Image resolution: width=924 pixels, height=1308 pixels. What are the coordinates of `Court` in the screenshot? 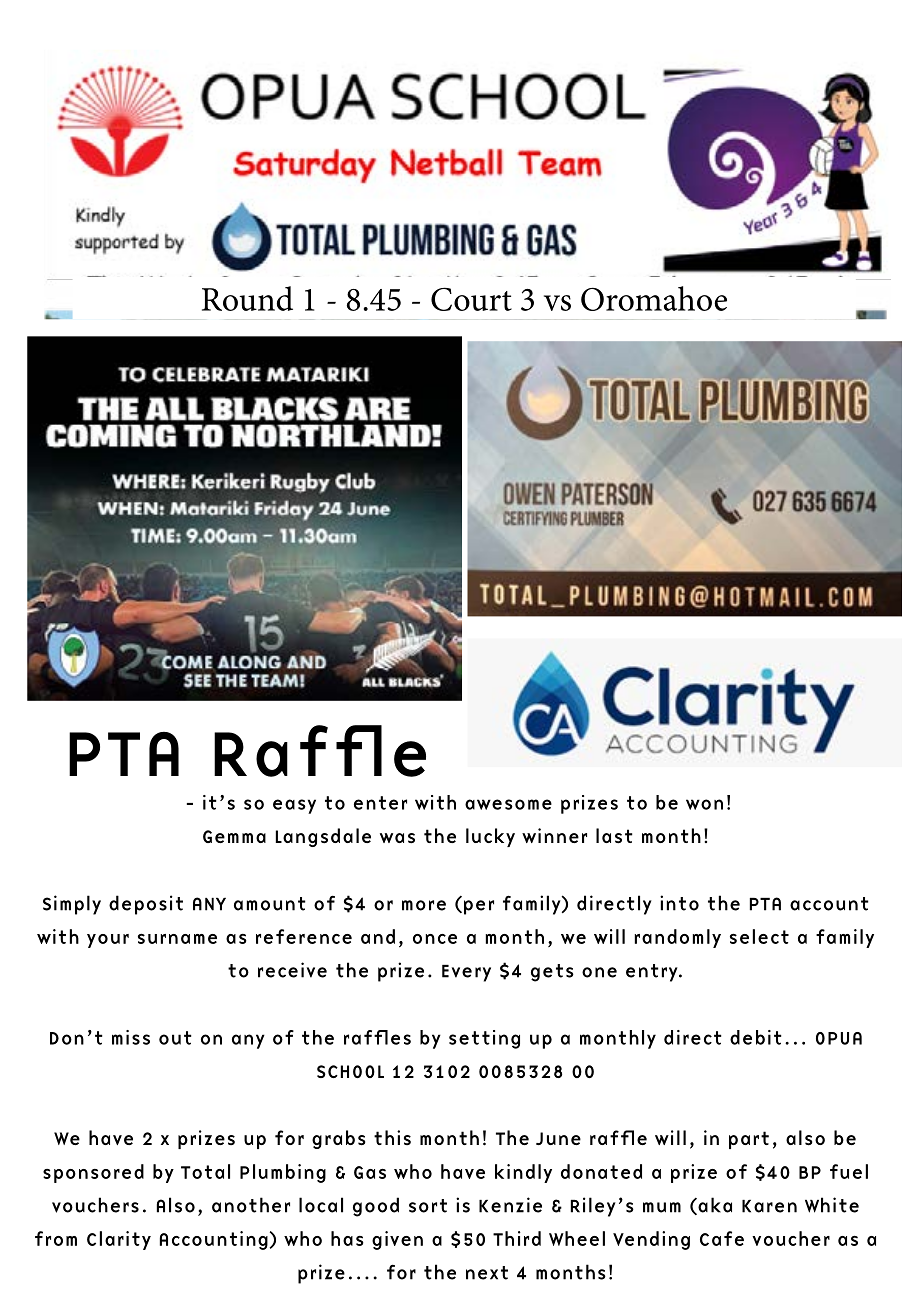 It's located at (471, 299).
